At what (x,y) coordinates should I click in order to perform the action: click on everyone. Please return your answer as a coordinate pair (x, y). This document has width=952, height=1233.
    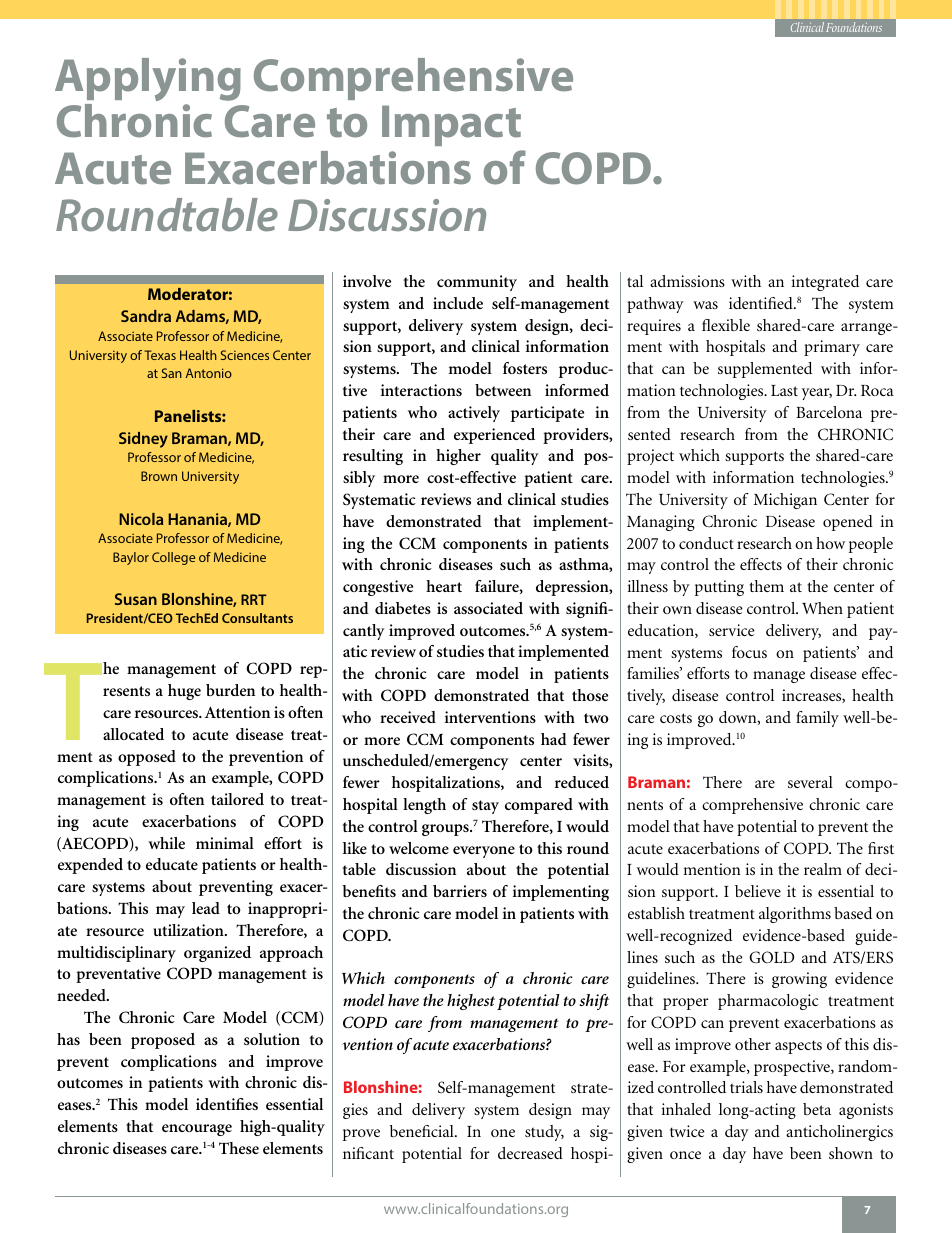
    Looking at the image, I should click on (484, 852).
